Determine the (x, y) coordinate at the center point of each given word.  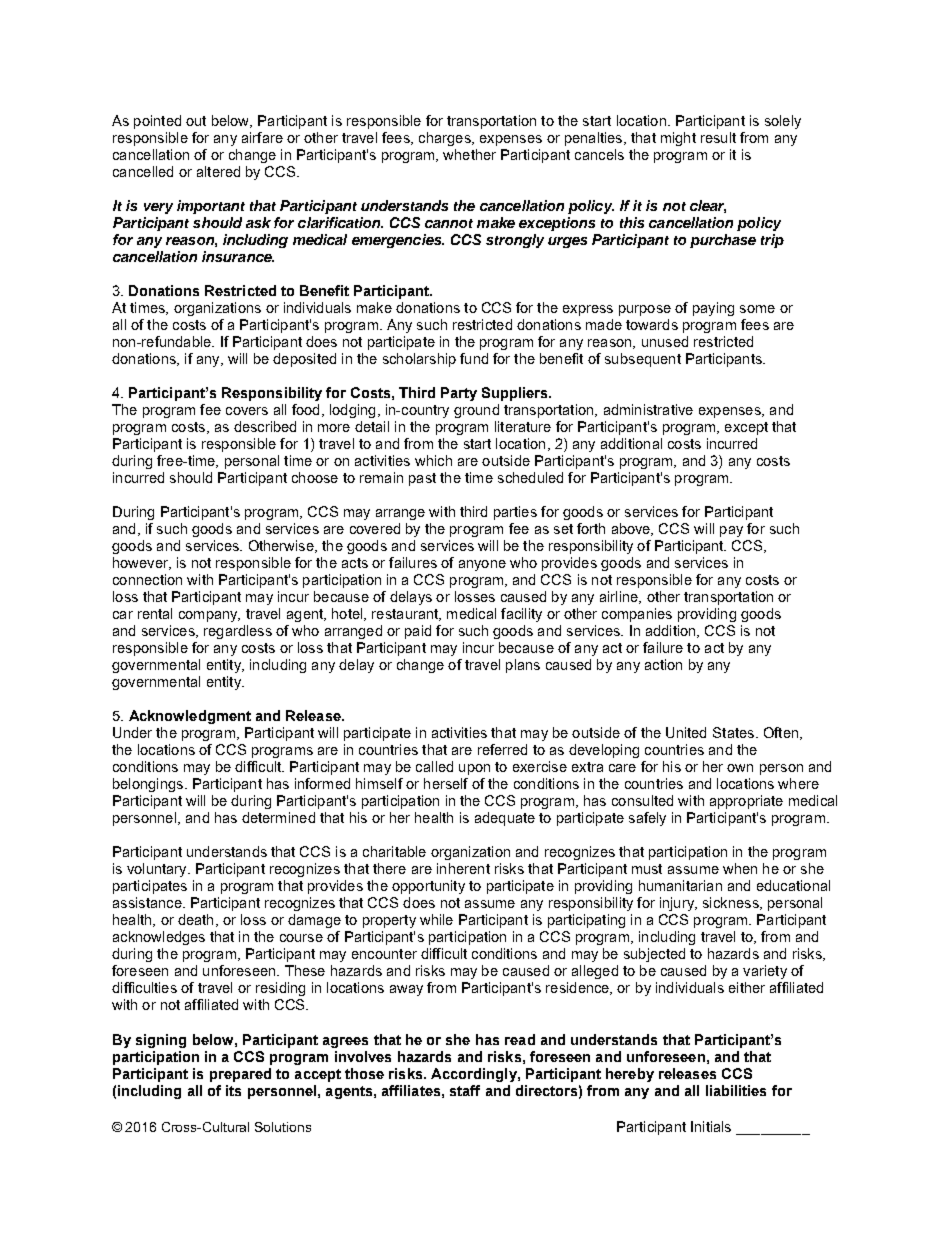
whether (469, 154)
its (233, 1090)
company (209, 616)
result (718, 137)
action (663, 664)
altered (218, 171)
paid (418, 632)
